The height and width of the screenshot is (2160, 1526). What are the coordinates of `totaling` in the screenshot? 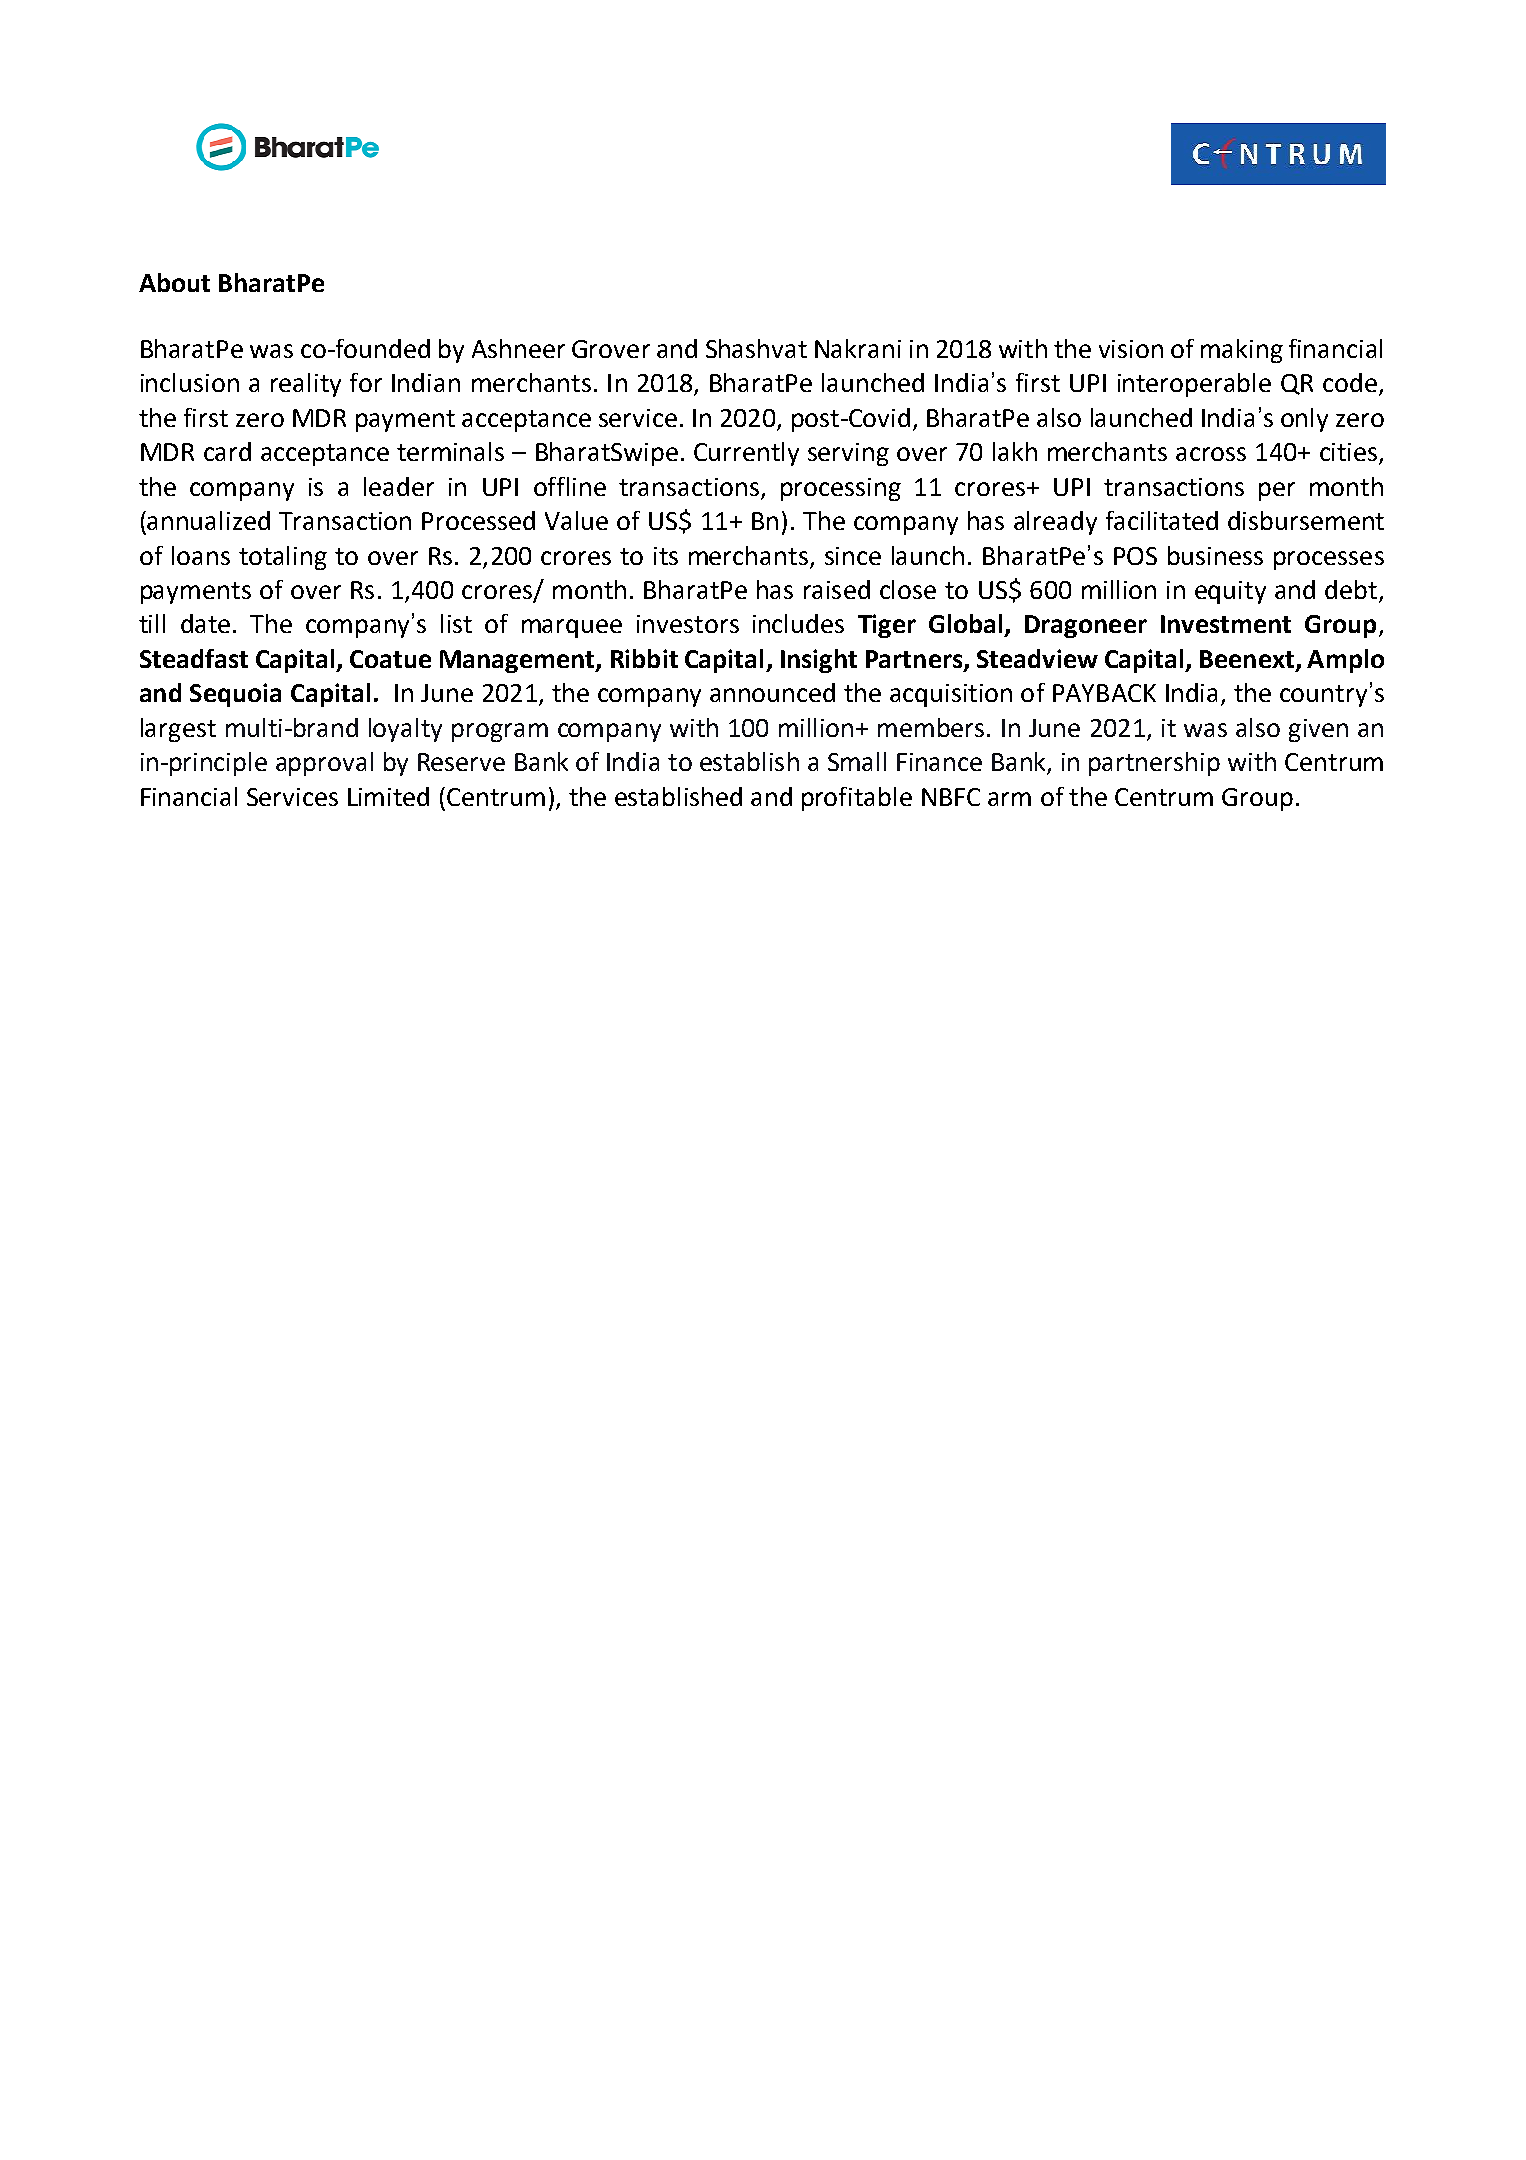 It's located at (283, 558).
